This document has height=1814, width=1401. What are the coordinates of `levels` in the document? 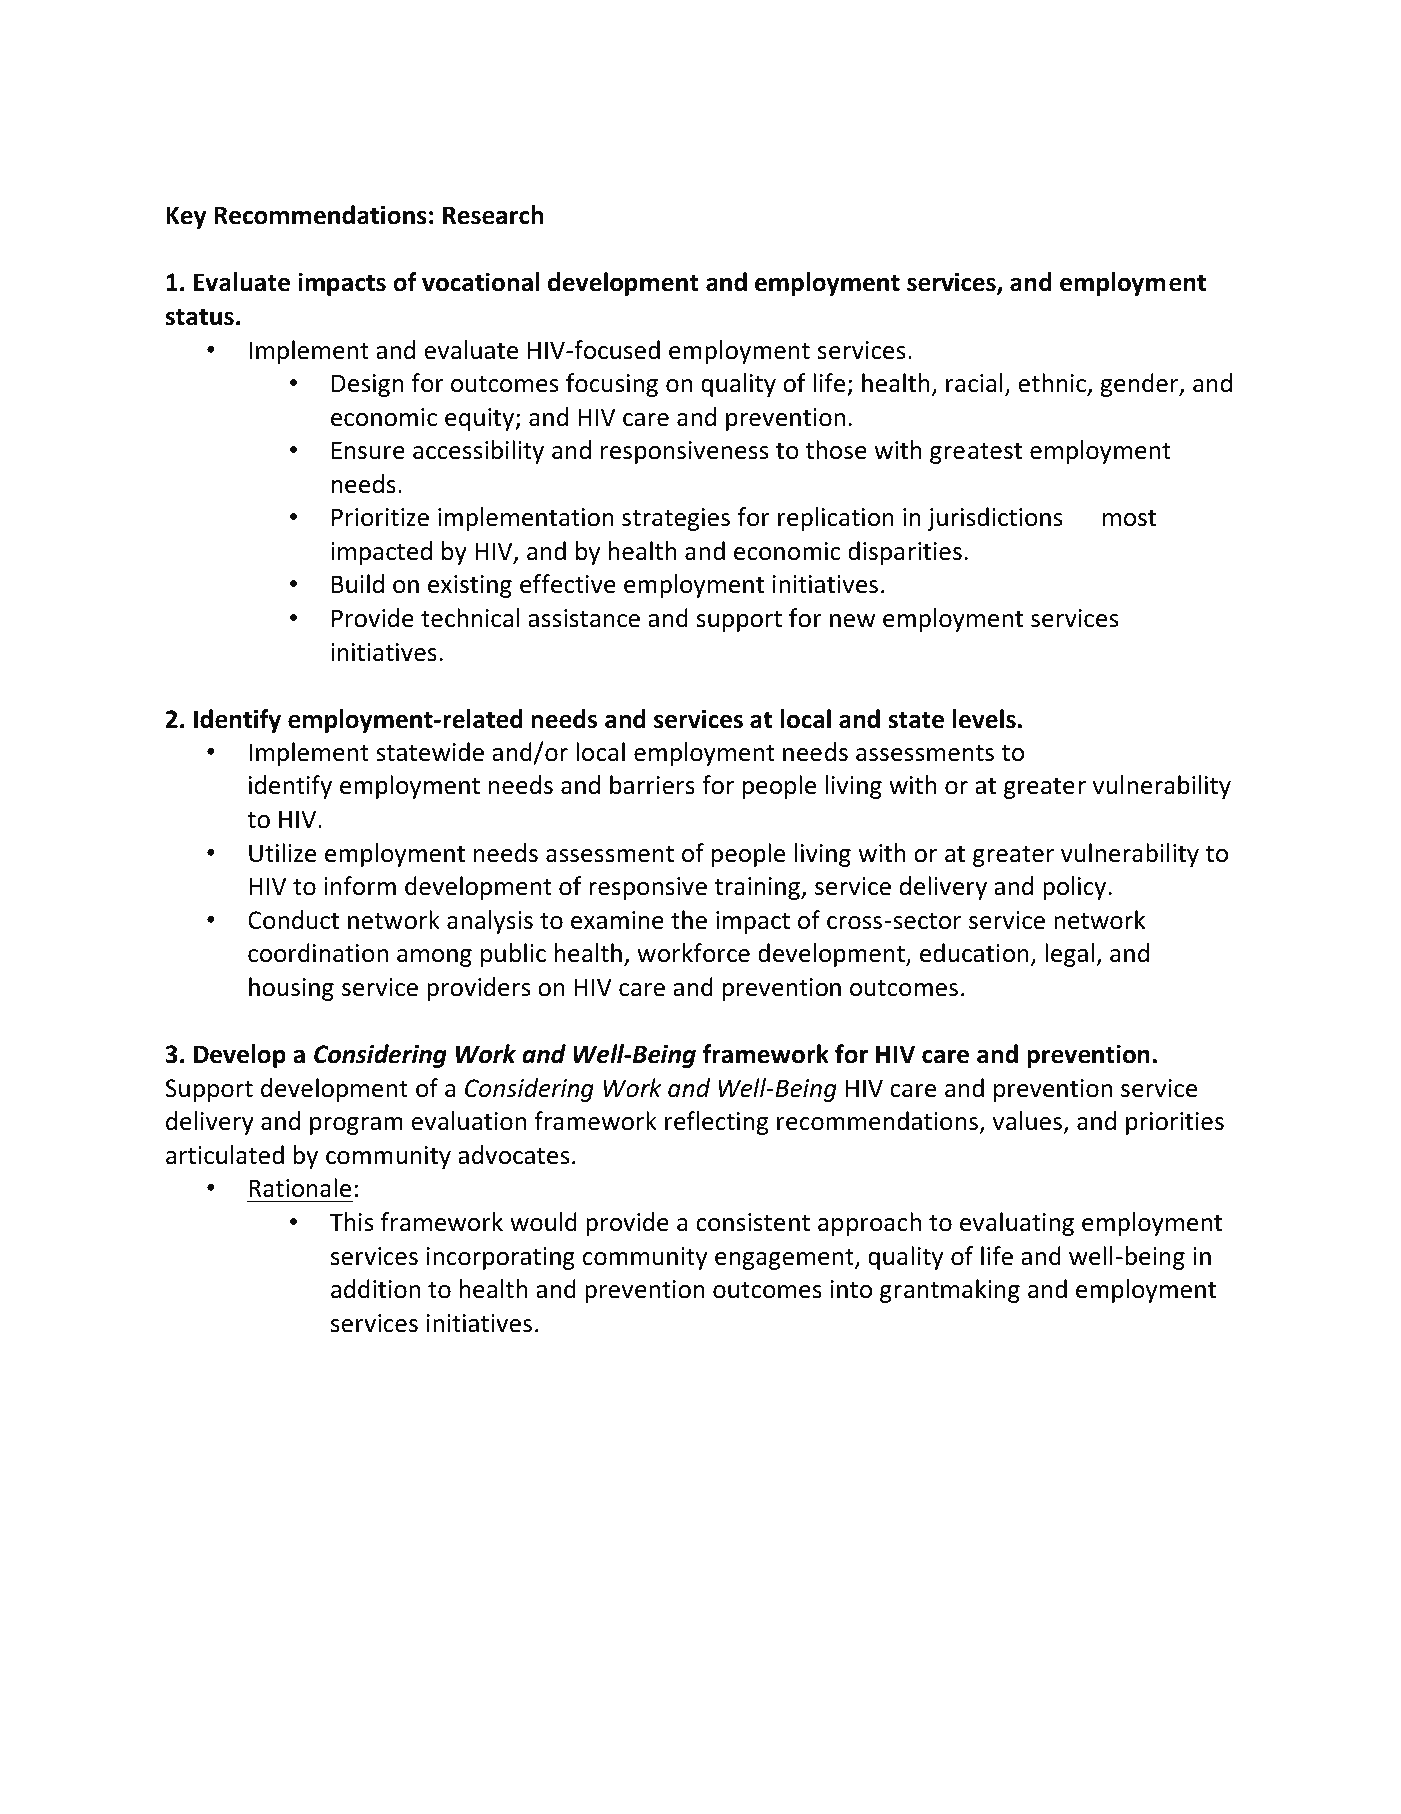 It's located at (984, 719).
